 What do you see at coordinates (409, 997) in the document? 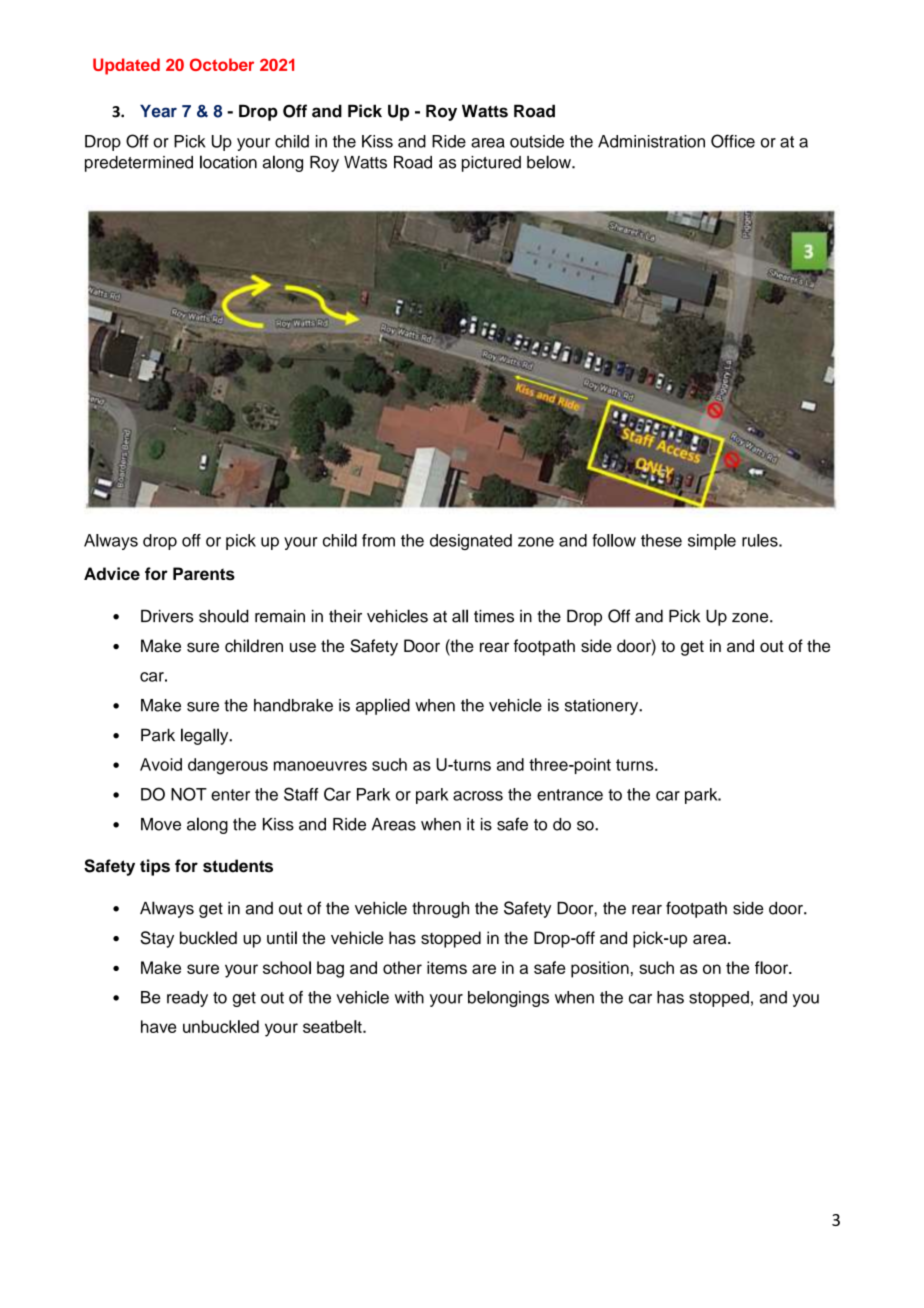
I see `with` at bounding box center [409, 997].
